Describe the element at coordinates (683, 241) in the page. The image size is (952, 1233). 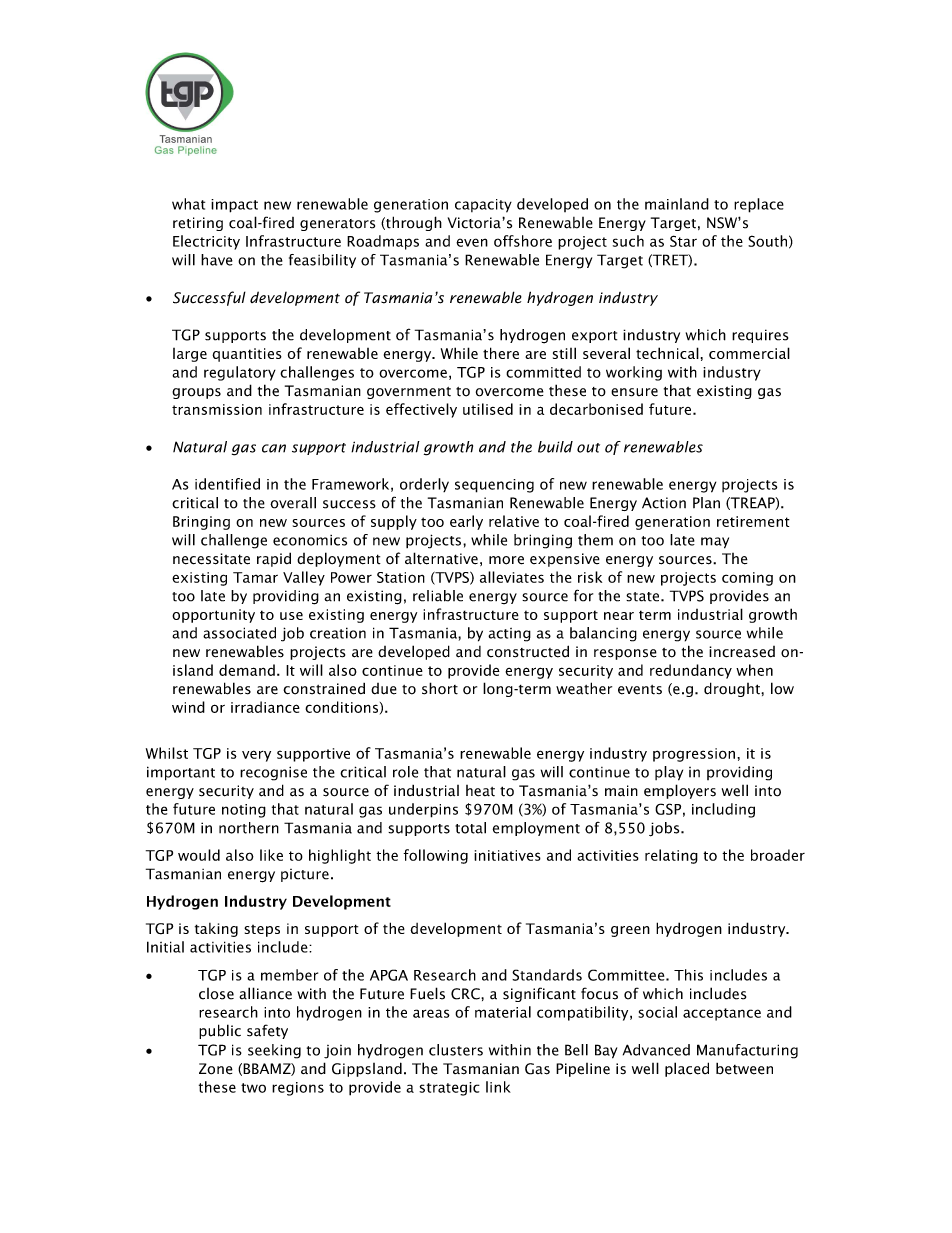
I see `Star` at that location.
